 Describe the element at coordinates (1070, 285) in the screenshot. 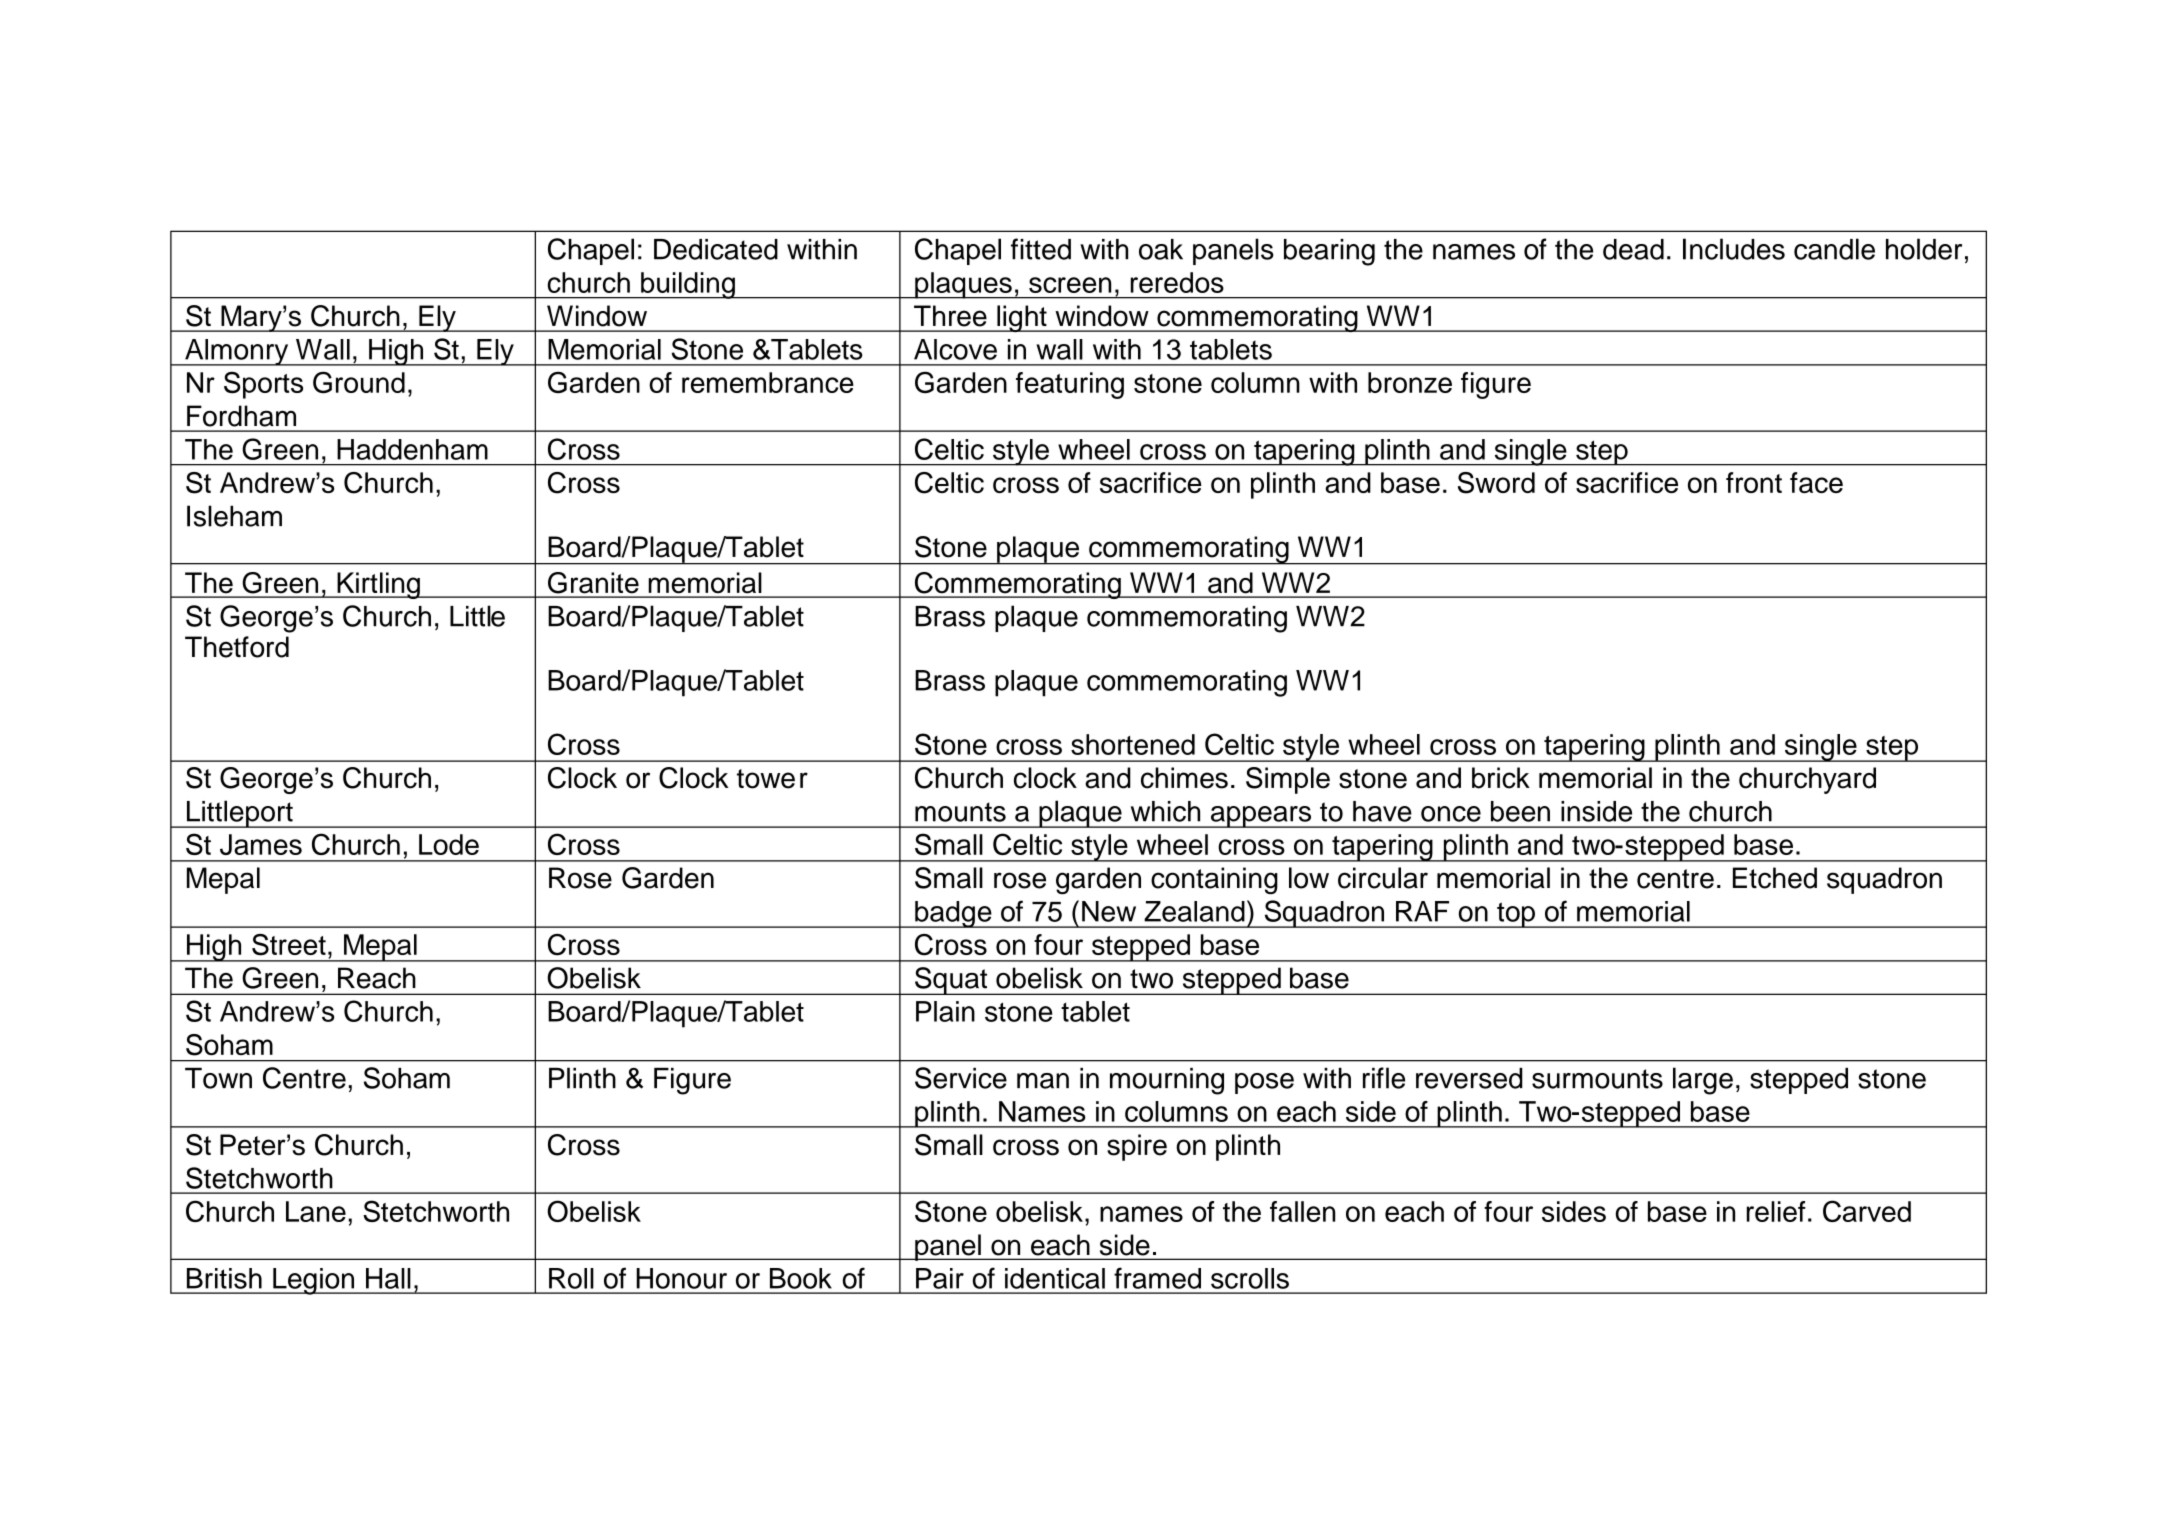

I see `screen` at that location.
